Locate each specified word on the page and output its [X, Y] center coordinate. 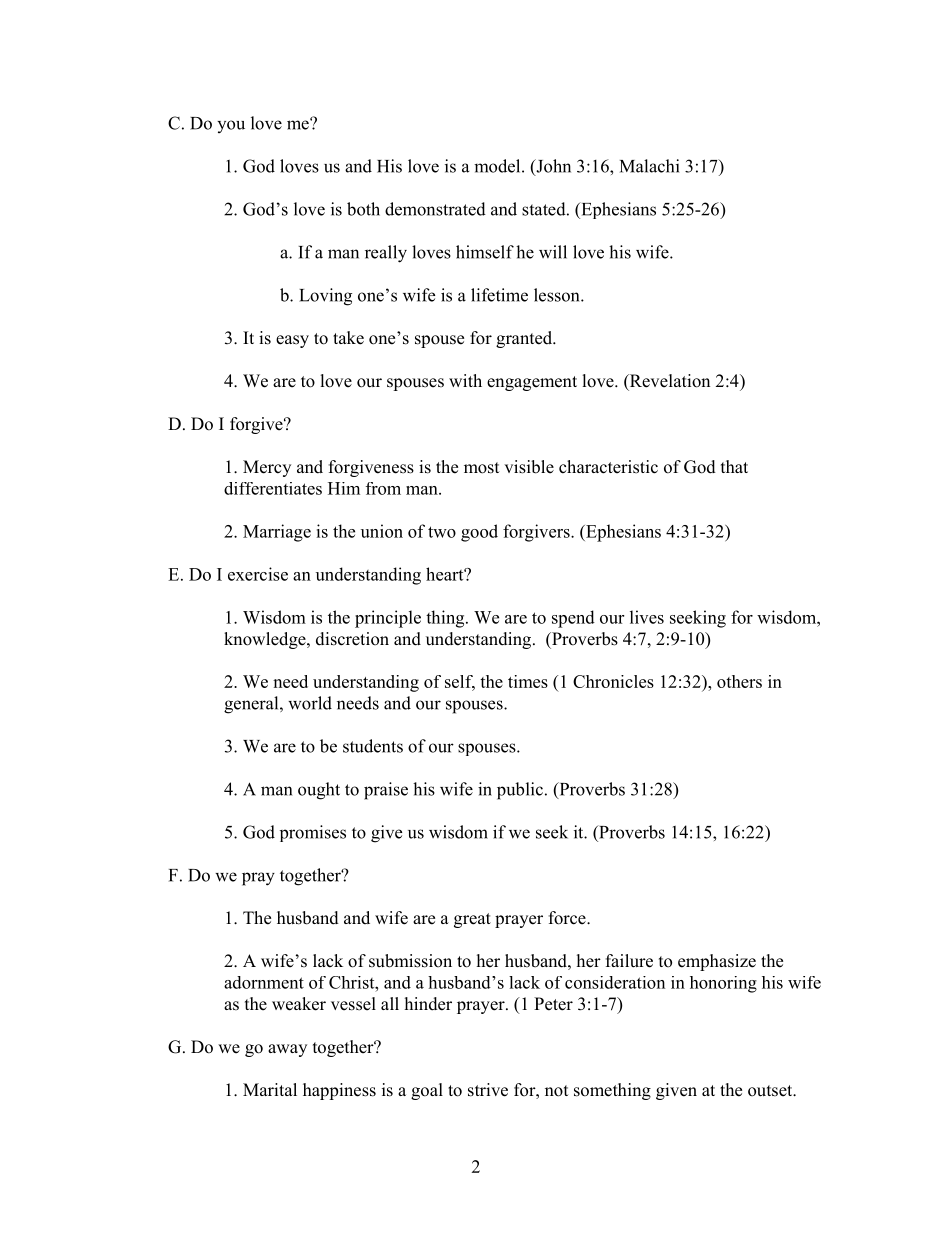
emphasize [717, 962]
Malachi [649, 166]
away [287, 1050]
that [734, 466]
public [520, 791]
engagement [532, 383]
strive [488, 1090]
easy [292, 341]
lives [647, 617]
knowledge [266, 640]
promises [313, 833]
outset [771, 1091]
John [552, 167]
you [231, 126]
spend [573, 619]
